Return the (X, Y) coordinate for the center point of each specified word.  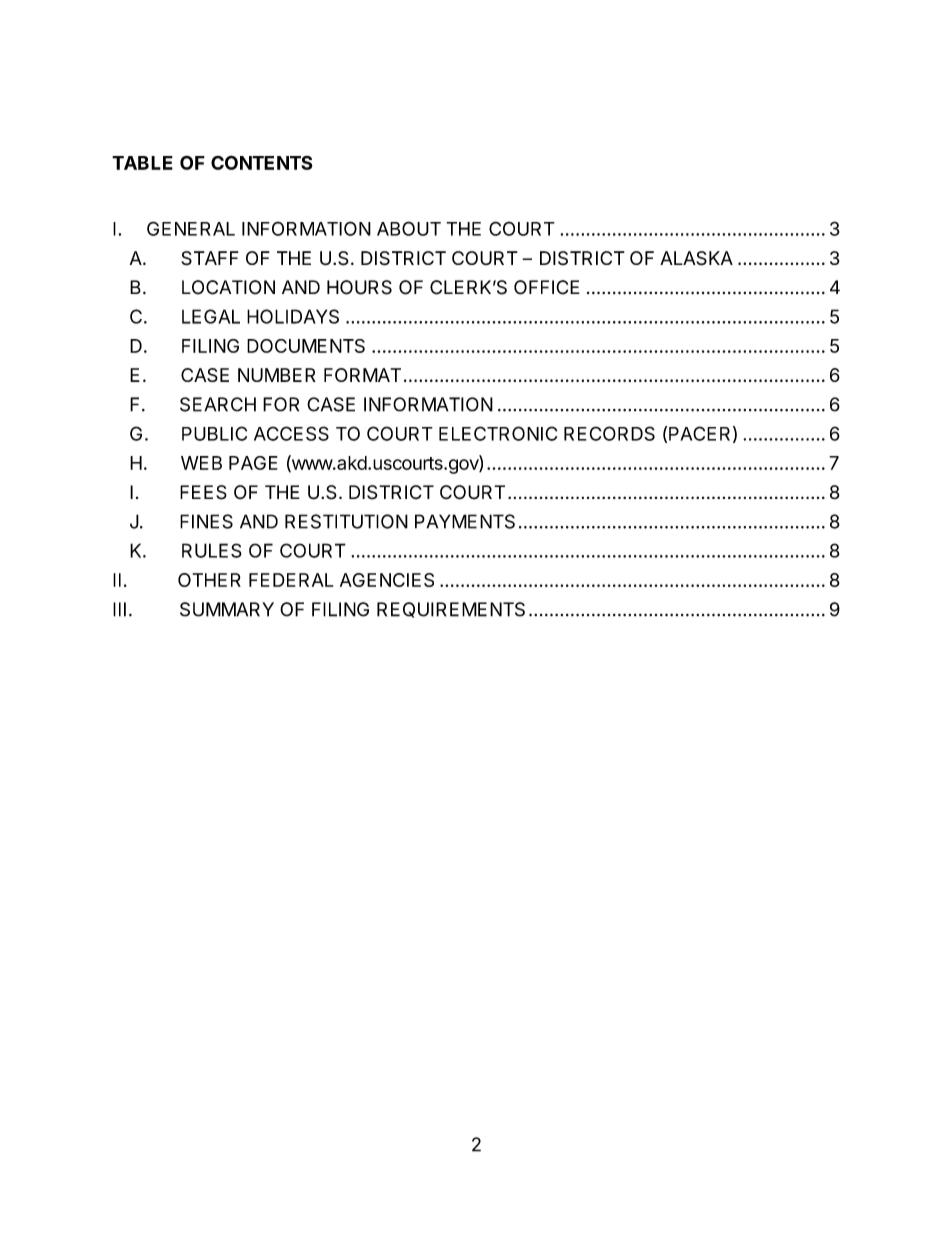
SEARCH (218, 404)
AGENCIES (387, 580)
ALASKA (696, 258)
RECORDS (609, 433)
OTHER (209, 580)
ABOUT (409, 228)
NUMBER (277, 375)
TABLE (142, 163)
